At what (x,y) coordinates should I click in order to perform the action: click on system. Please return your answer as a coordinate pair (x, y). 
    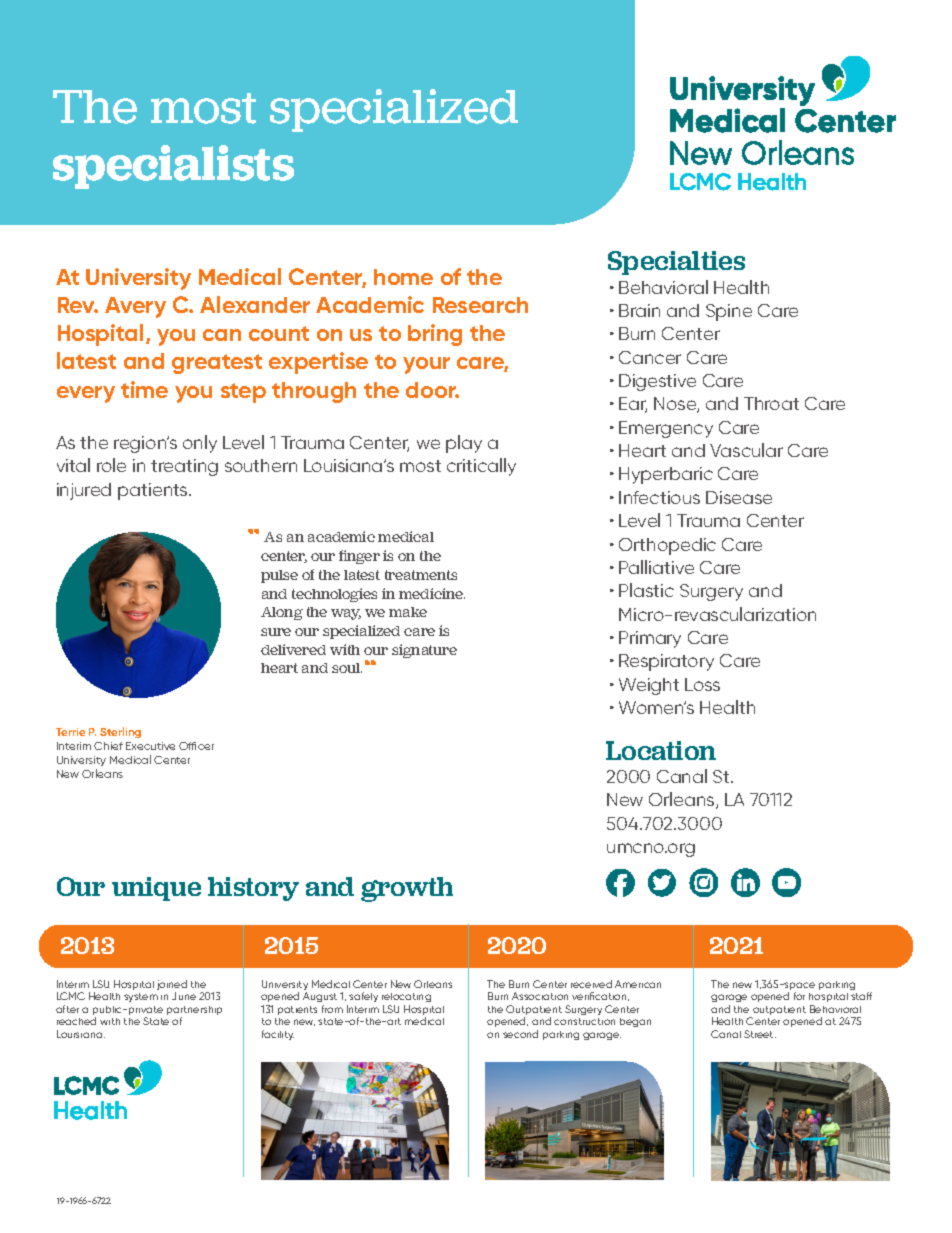
    Looking at the image, I should click on (141, 997).
